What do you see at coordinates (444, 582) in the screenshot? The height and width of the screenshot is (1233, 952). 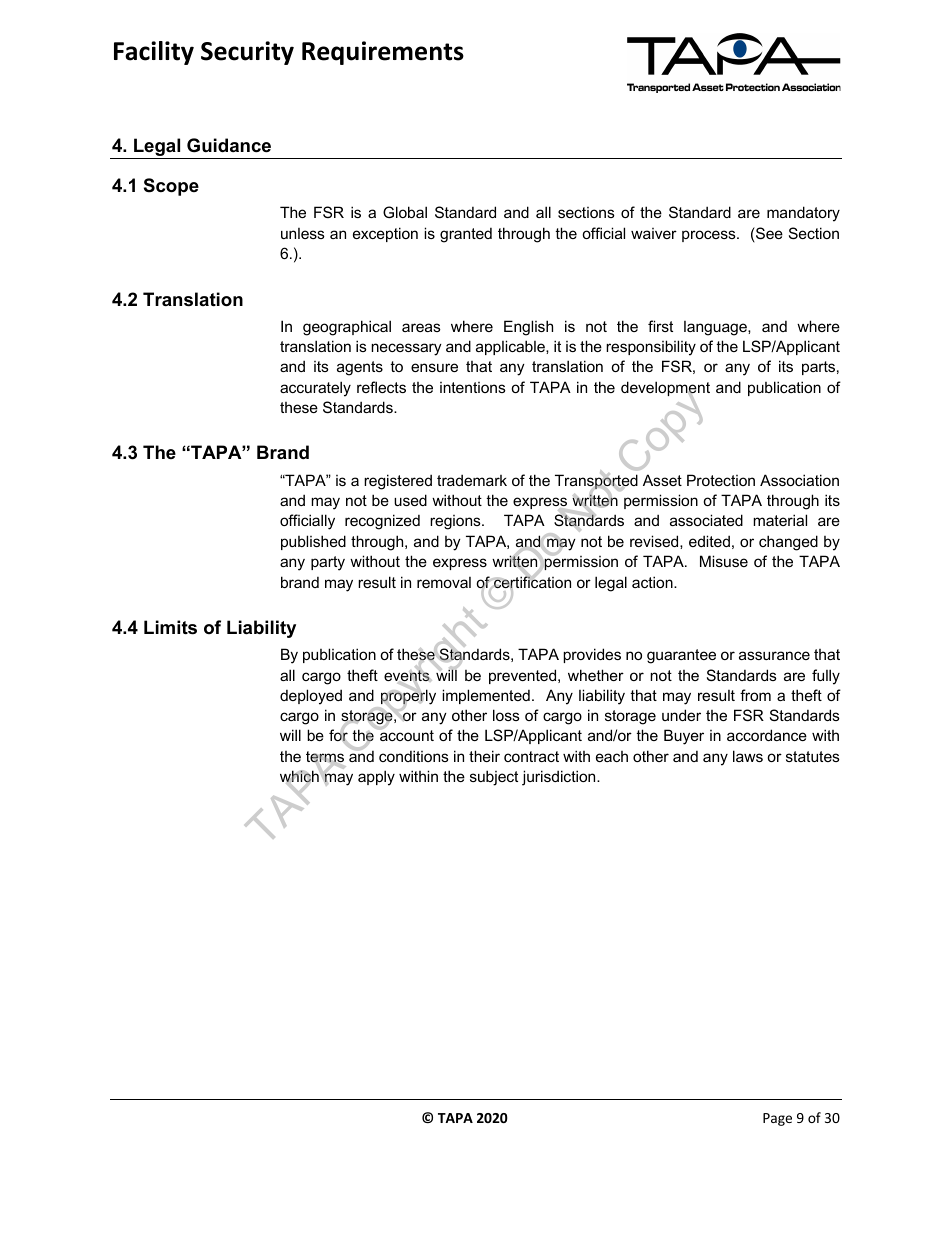 I see `removal` at bounding box center [444, 582].
